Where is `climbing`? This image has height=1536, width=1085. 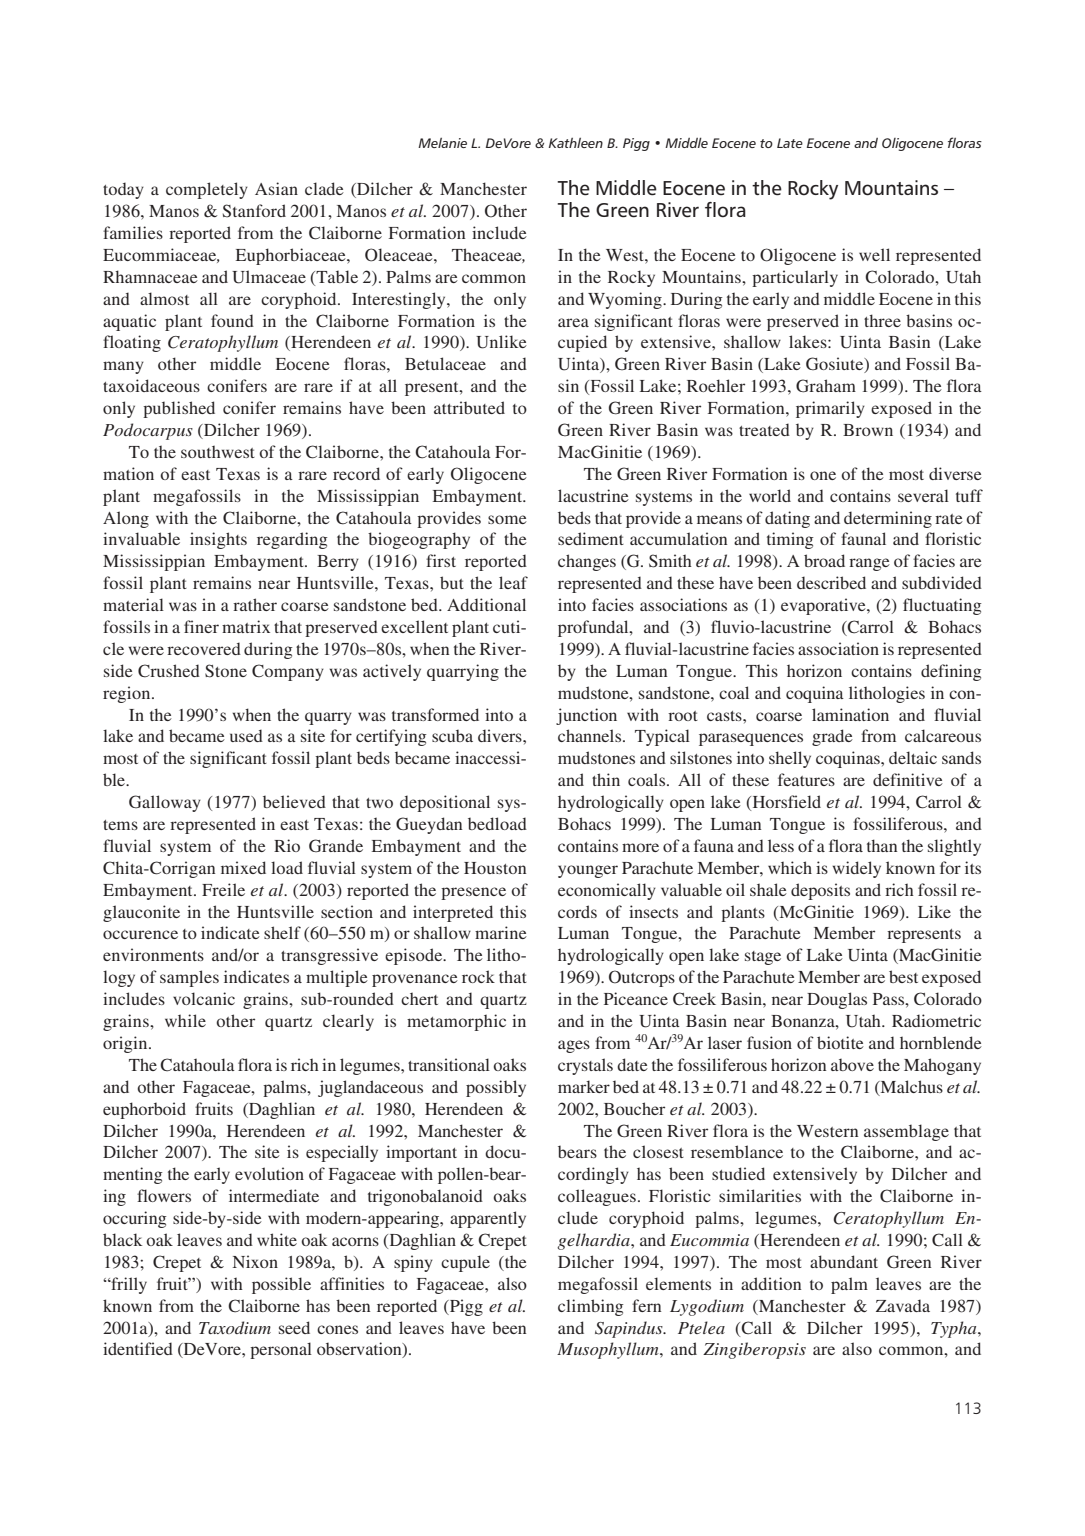 climbing is located at coordinates (591, 1307).
